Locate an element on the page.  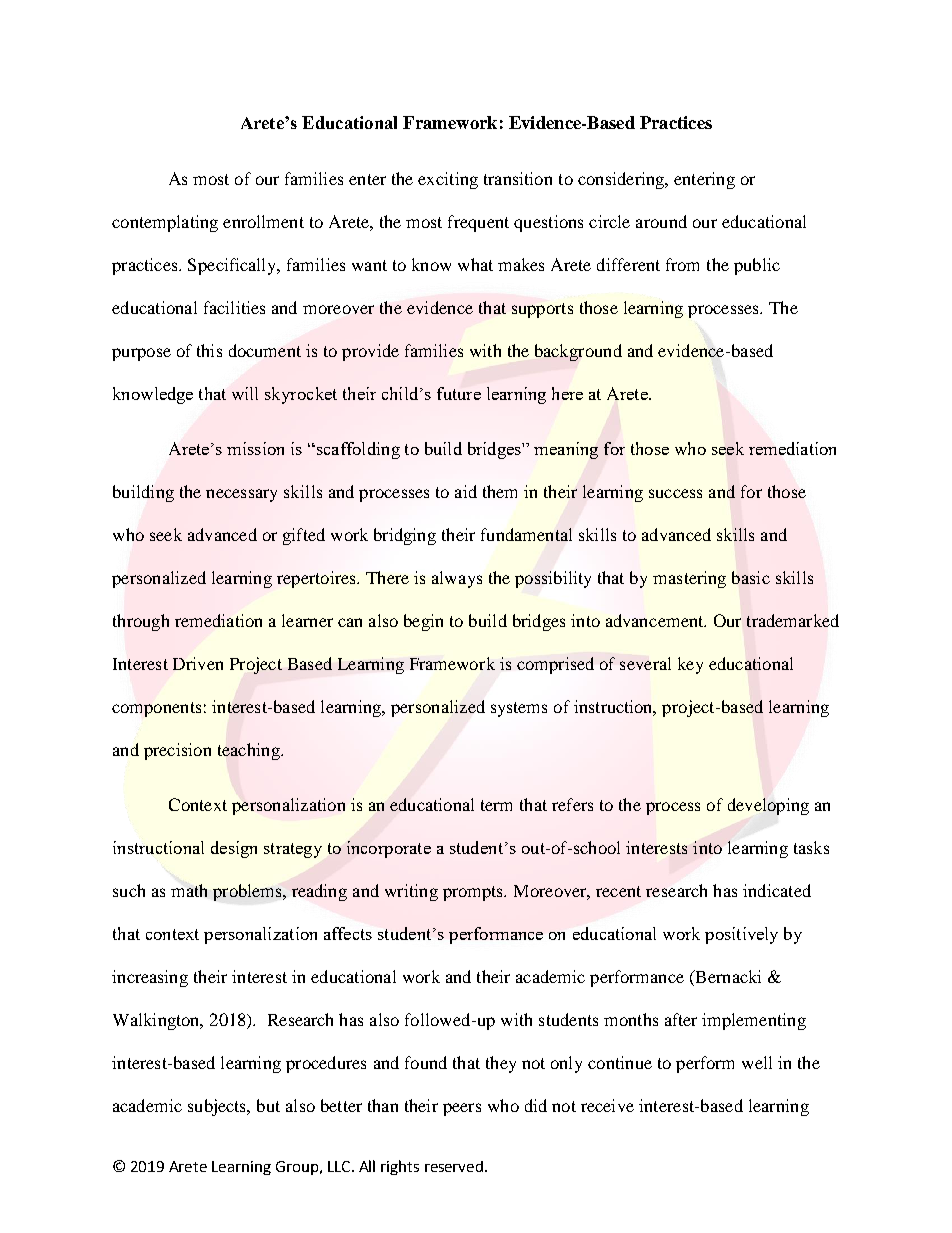
around is located at coordinates (661, 221).
